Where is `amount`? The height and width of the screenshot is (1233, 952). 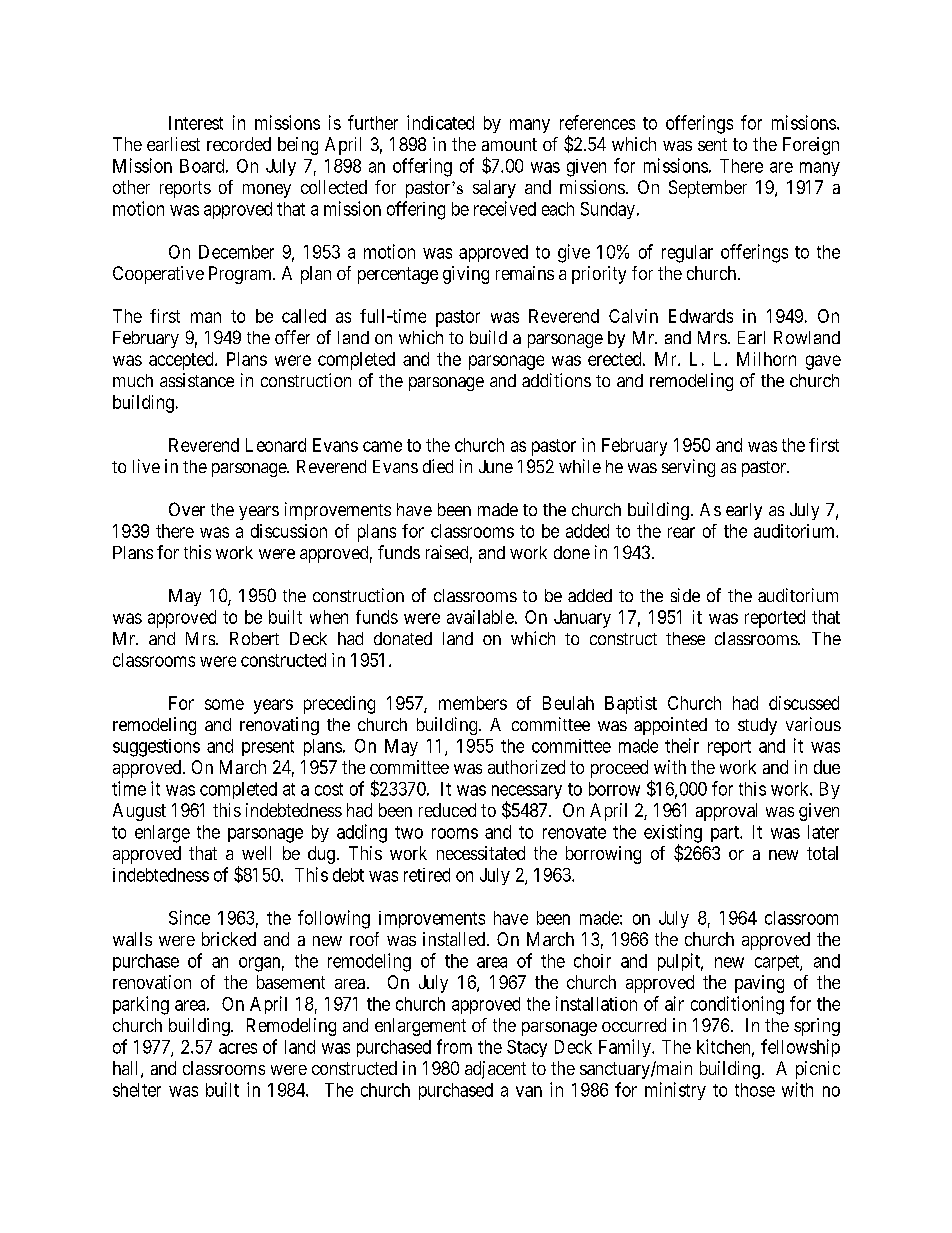
amount is located at coordinates (509, 144).
